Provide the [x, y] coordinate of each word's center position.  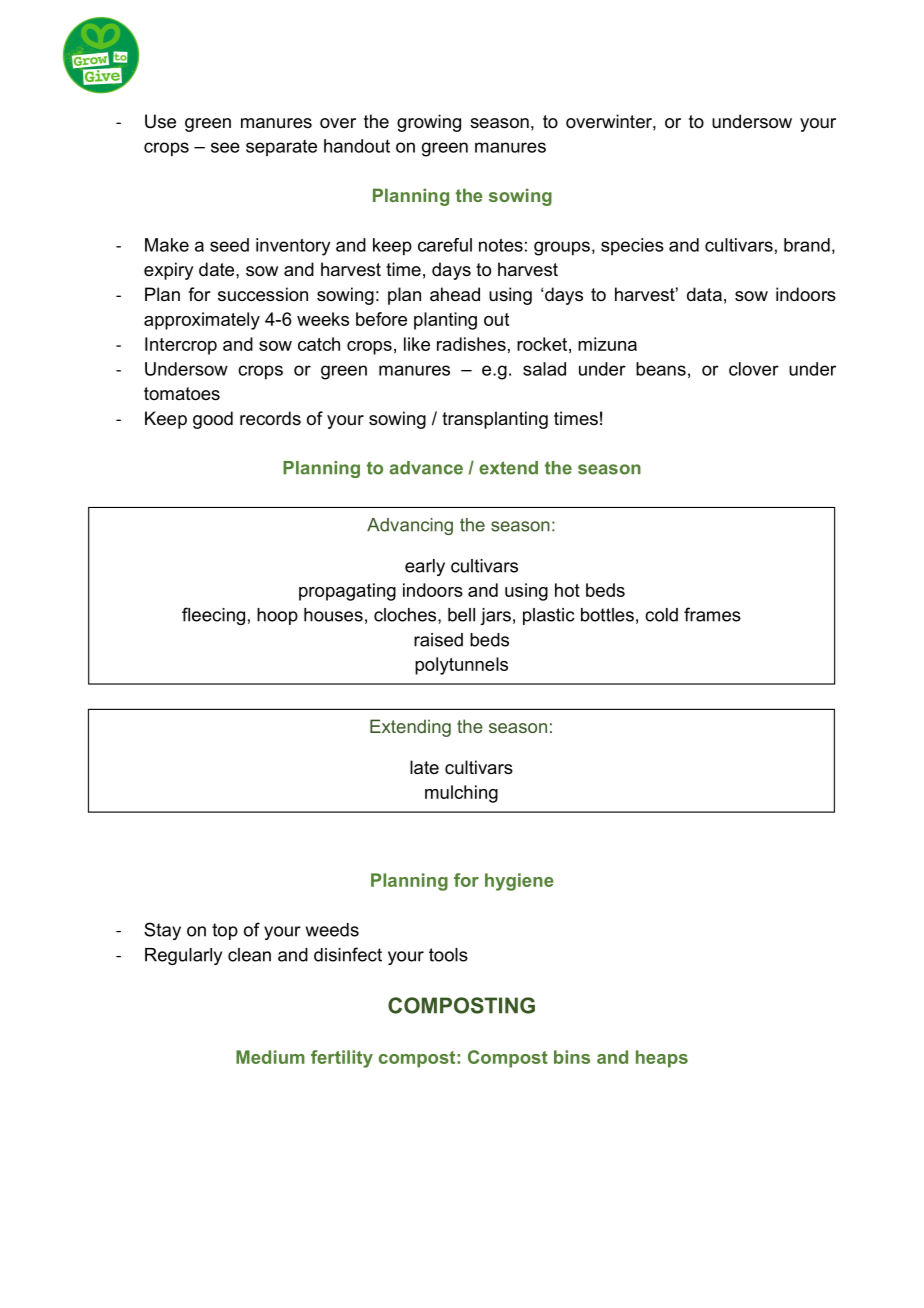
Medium [270, 1057]
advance [426, 468]
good [213, 420]
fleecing [213, 616]
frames [712, 614]
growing [429, 123]
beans [661, 369]
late [424, 767]
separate [281, 148]
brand [807, 245]
